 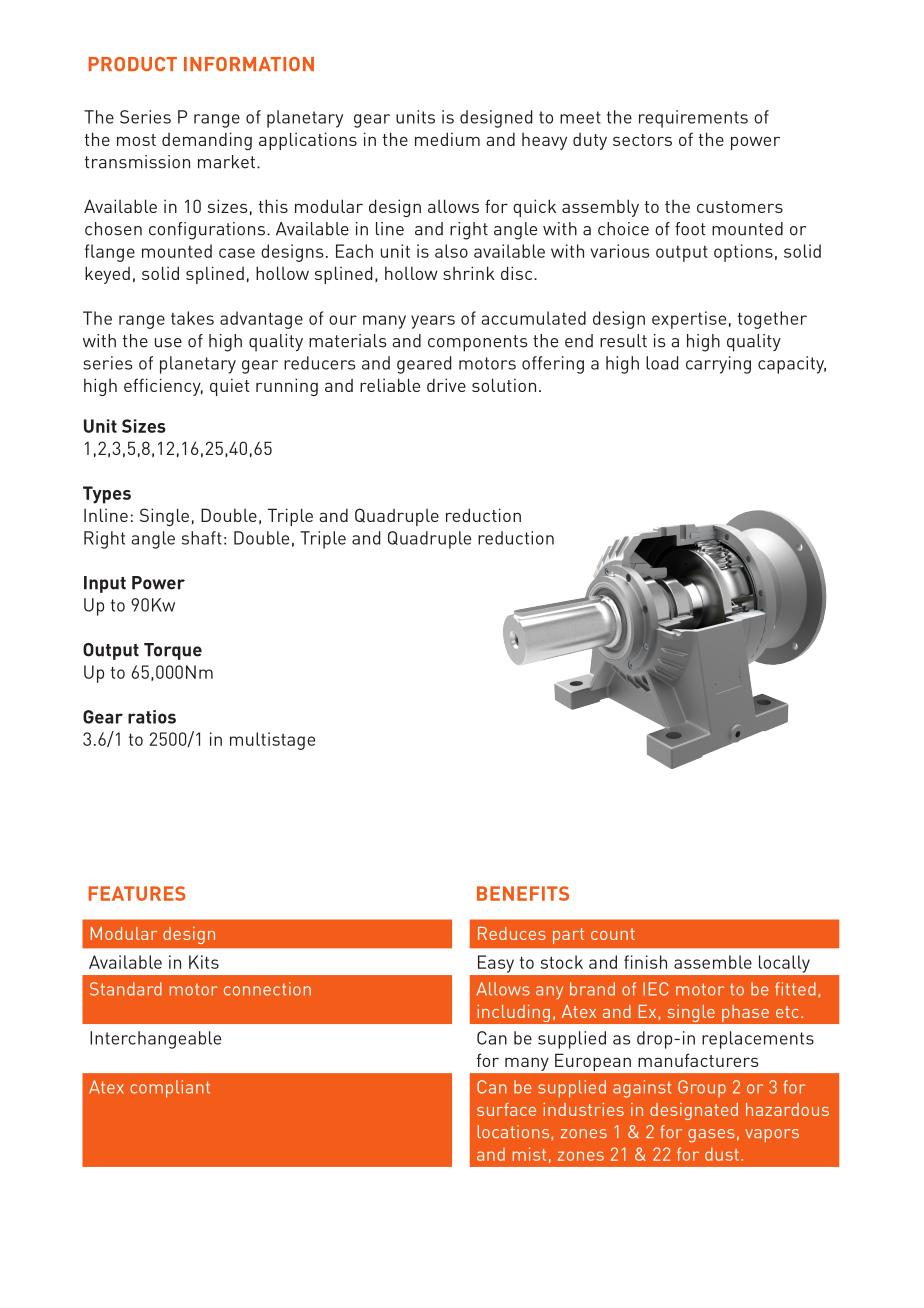 I want to click on Reduces, so click(x=512, y=933).
